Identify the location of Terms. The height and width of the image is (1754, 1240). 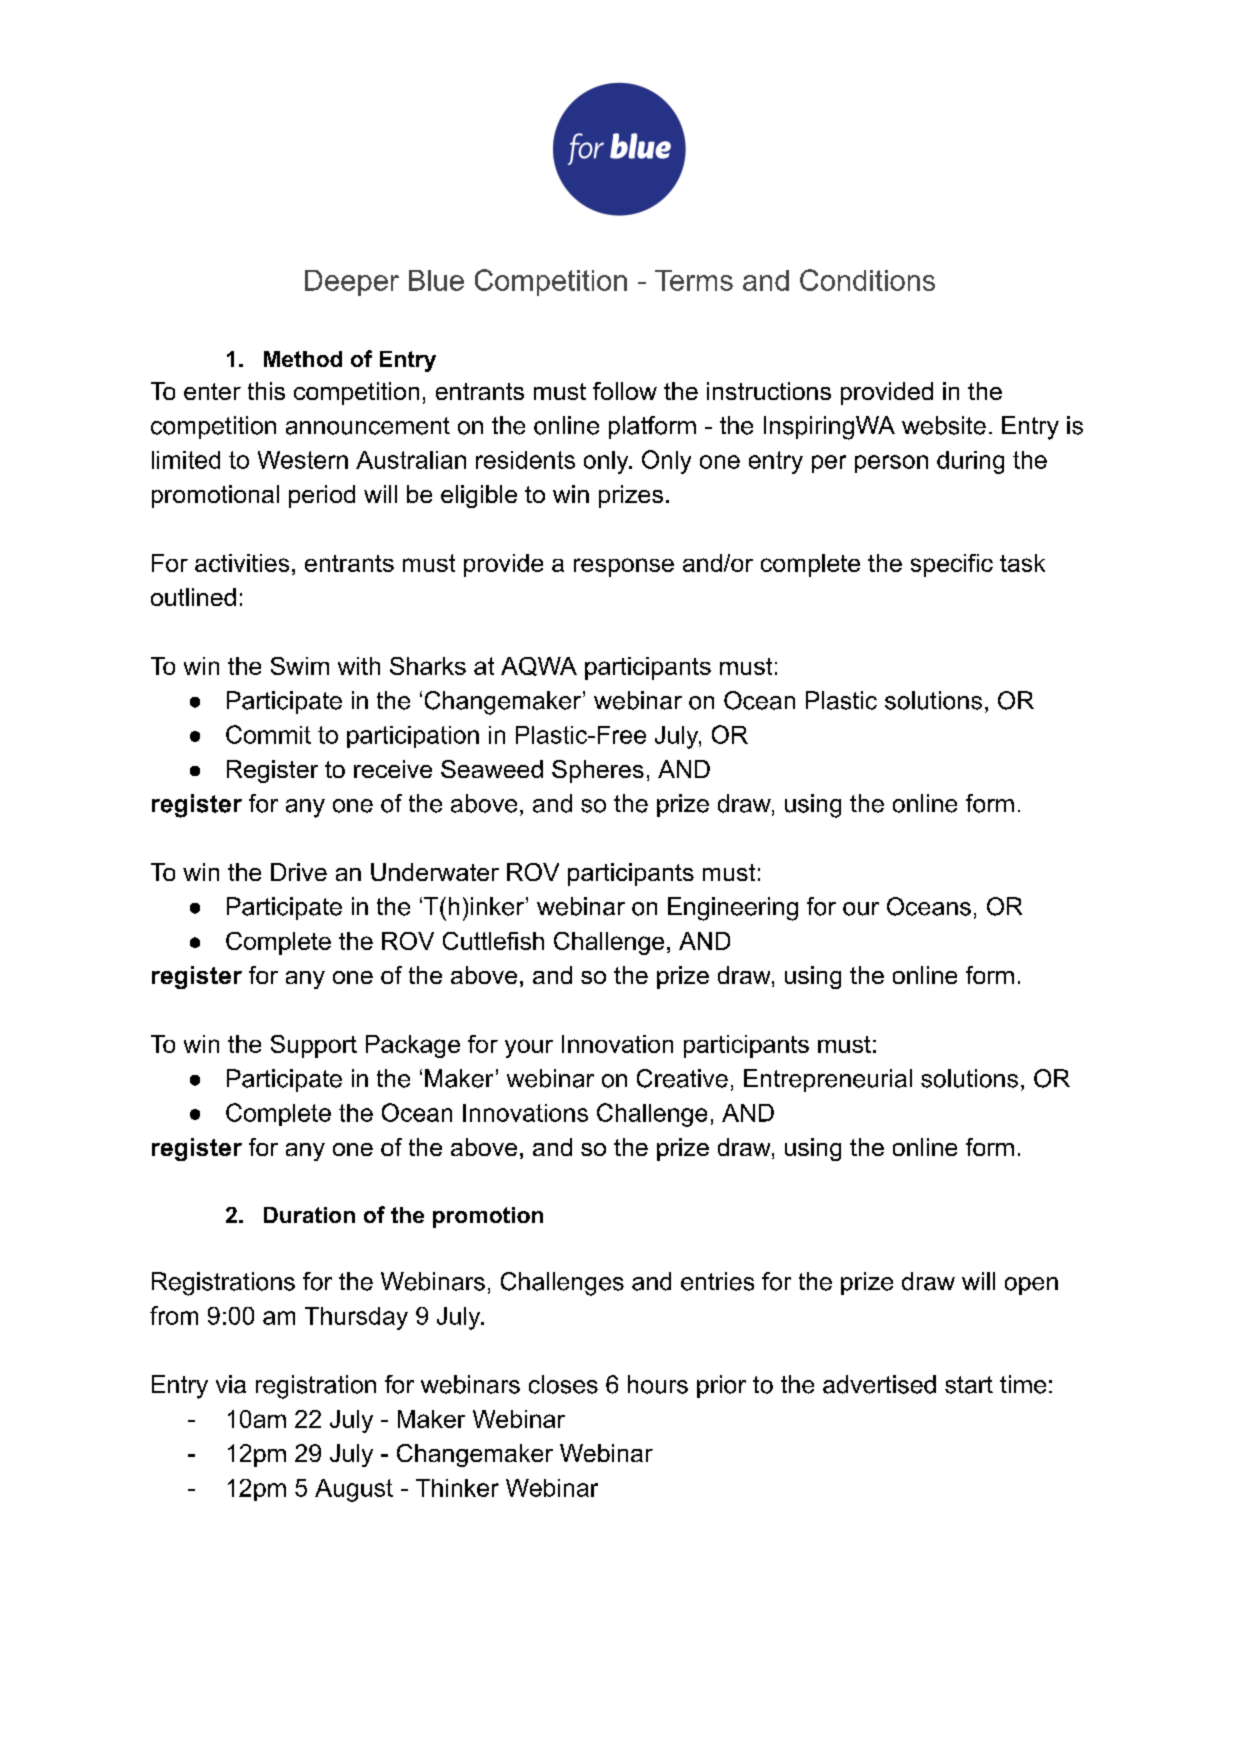
(694, 280).
